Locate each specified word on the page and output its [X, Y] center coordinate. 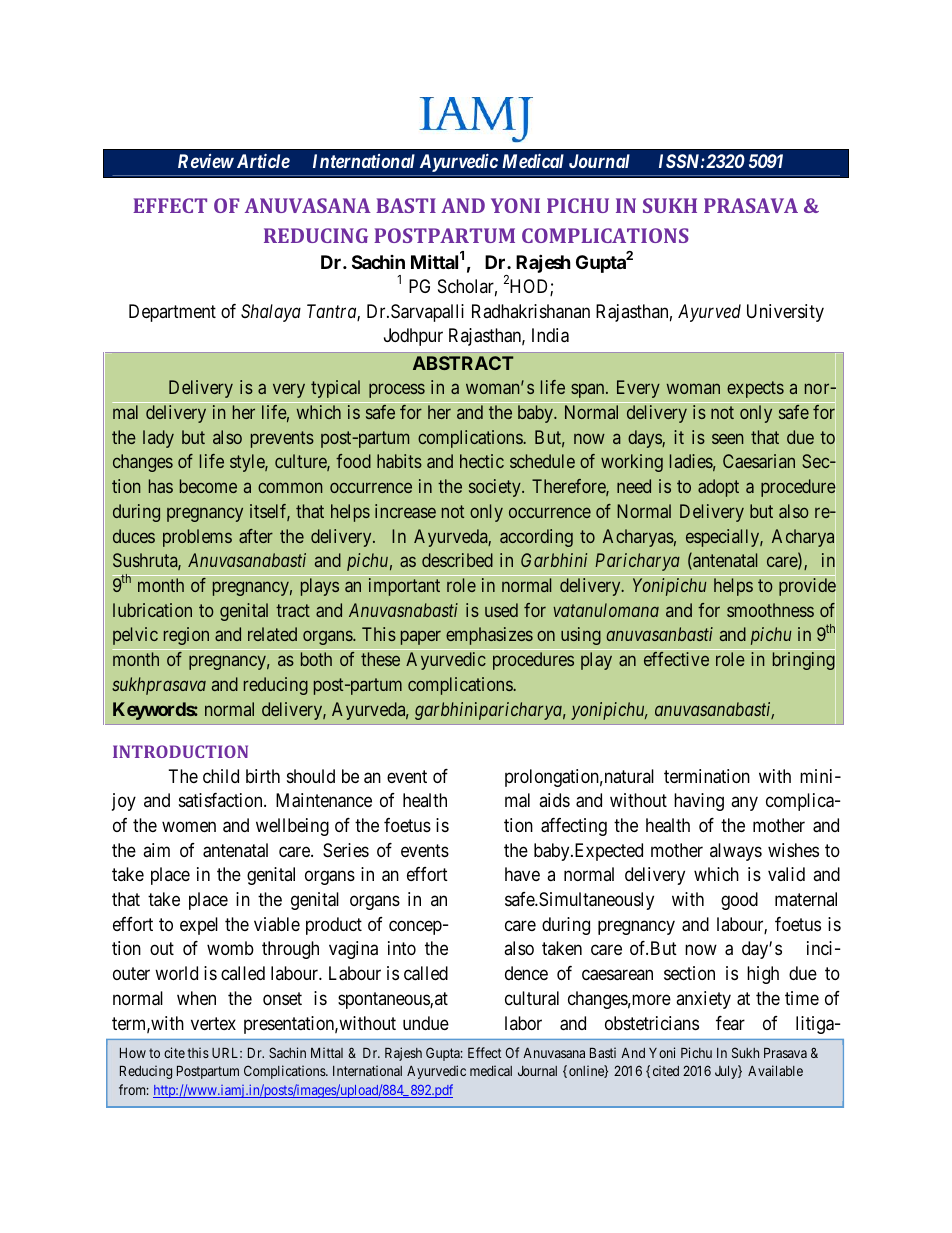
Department [172, 313]
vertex [213, 1023]
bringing [804, 661]
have [522, 874]
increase [405, 511]
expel [199, 926]
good [739, 901]
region [186, 636]
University [785, 313]
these [380, 659]
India [550, 335]
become [208, 486]
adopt [718, 488]
